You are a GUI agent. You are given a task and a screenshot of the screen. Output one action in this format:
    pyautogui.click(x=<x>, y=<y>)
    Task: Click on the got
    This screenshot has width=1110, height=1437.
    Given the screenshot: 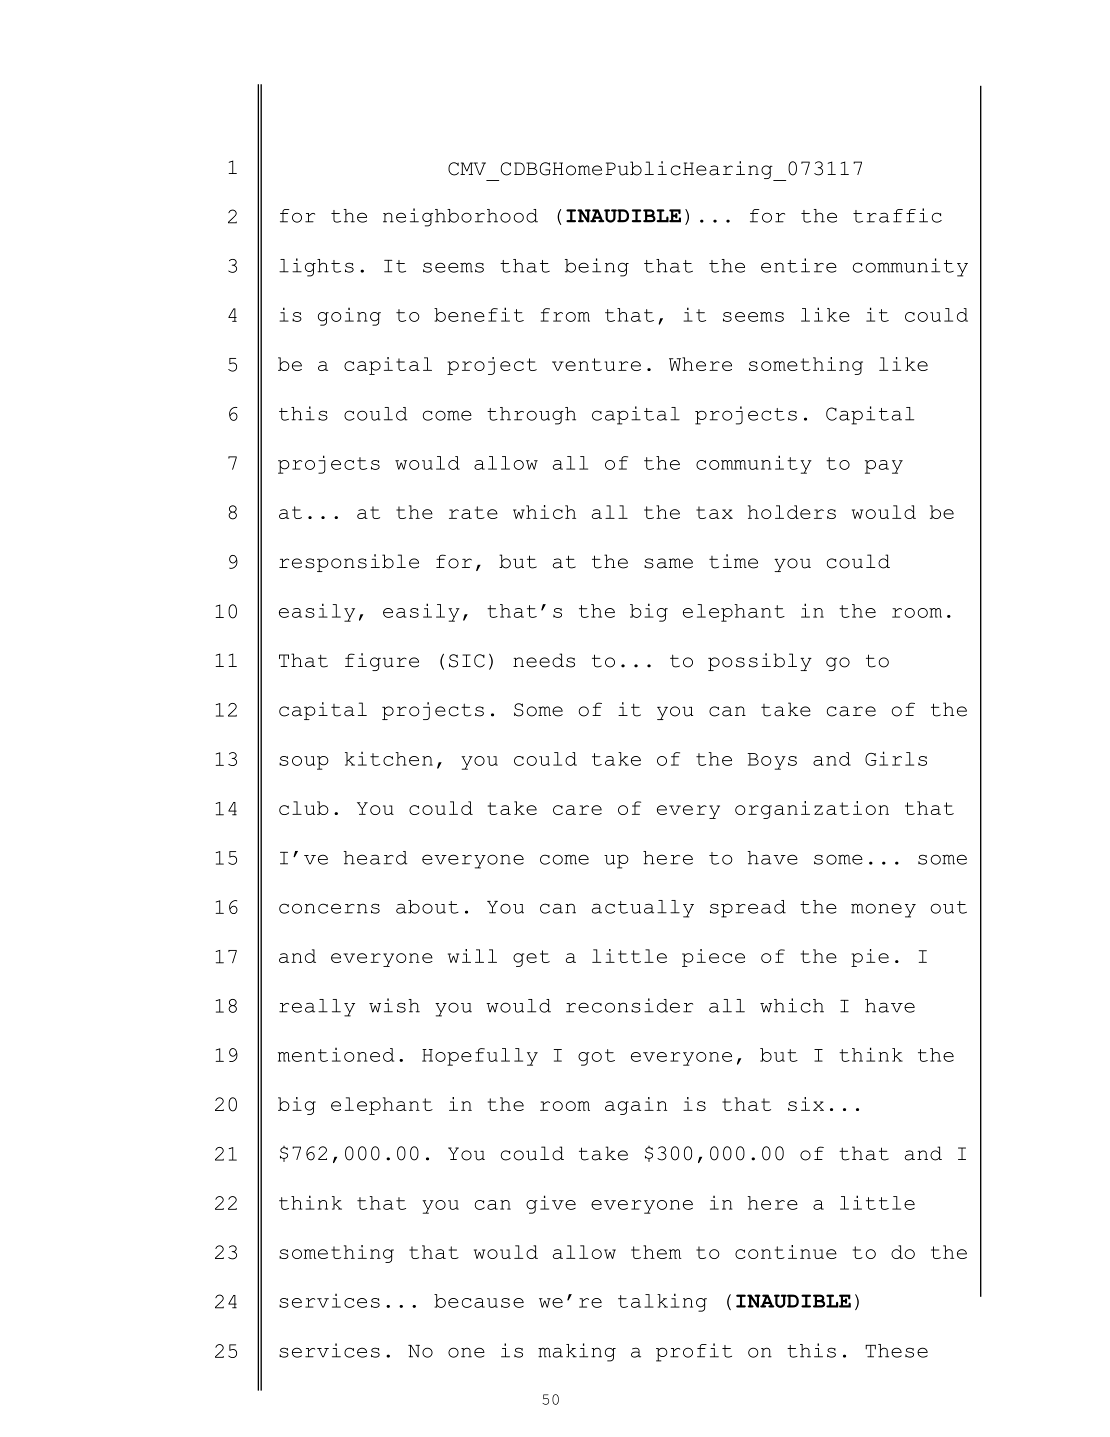 What is the action you would take?
    pyautogui.click(x=596, y=1057)
